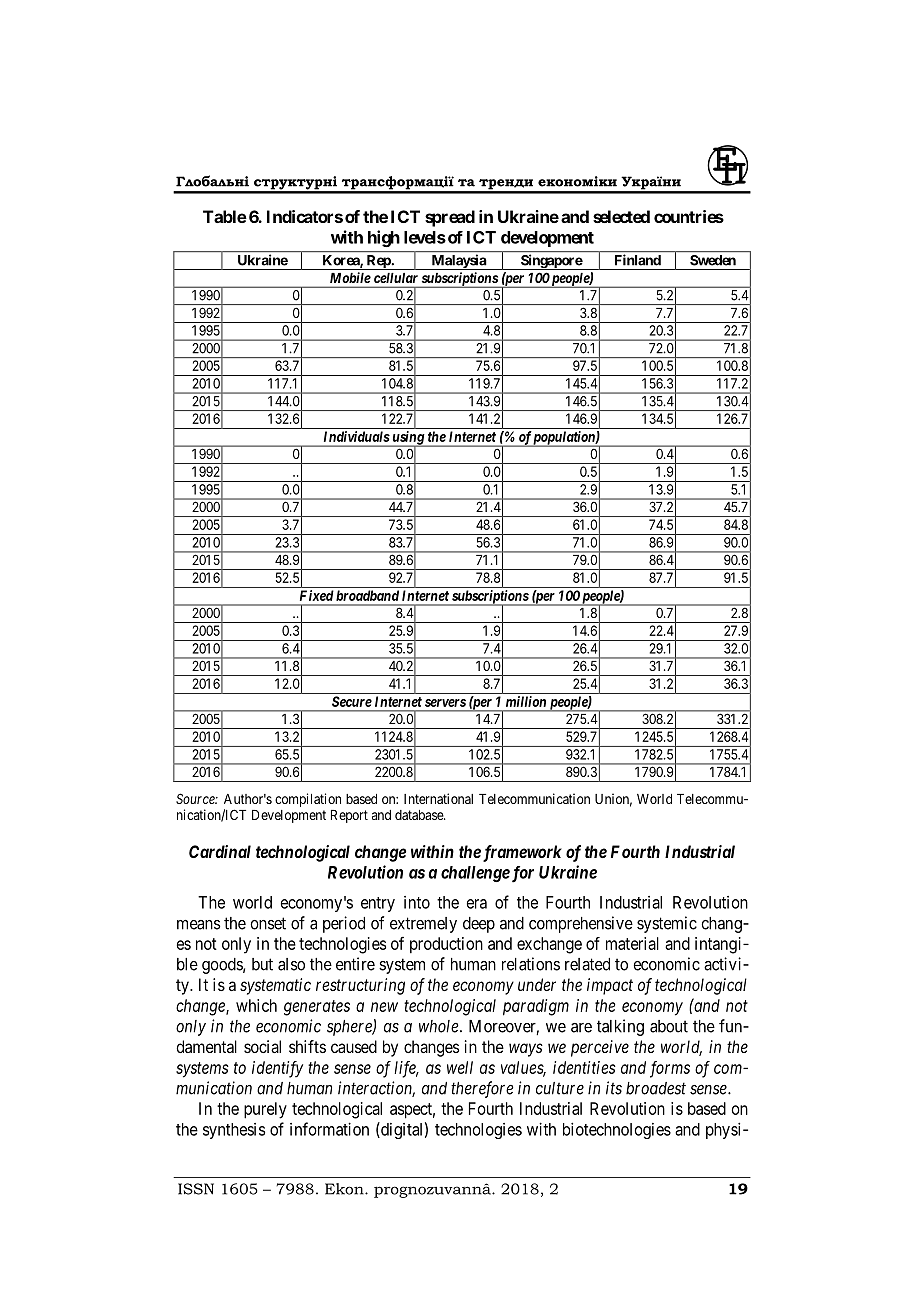  I want to click on servers, so click(445, 703).
